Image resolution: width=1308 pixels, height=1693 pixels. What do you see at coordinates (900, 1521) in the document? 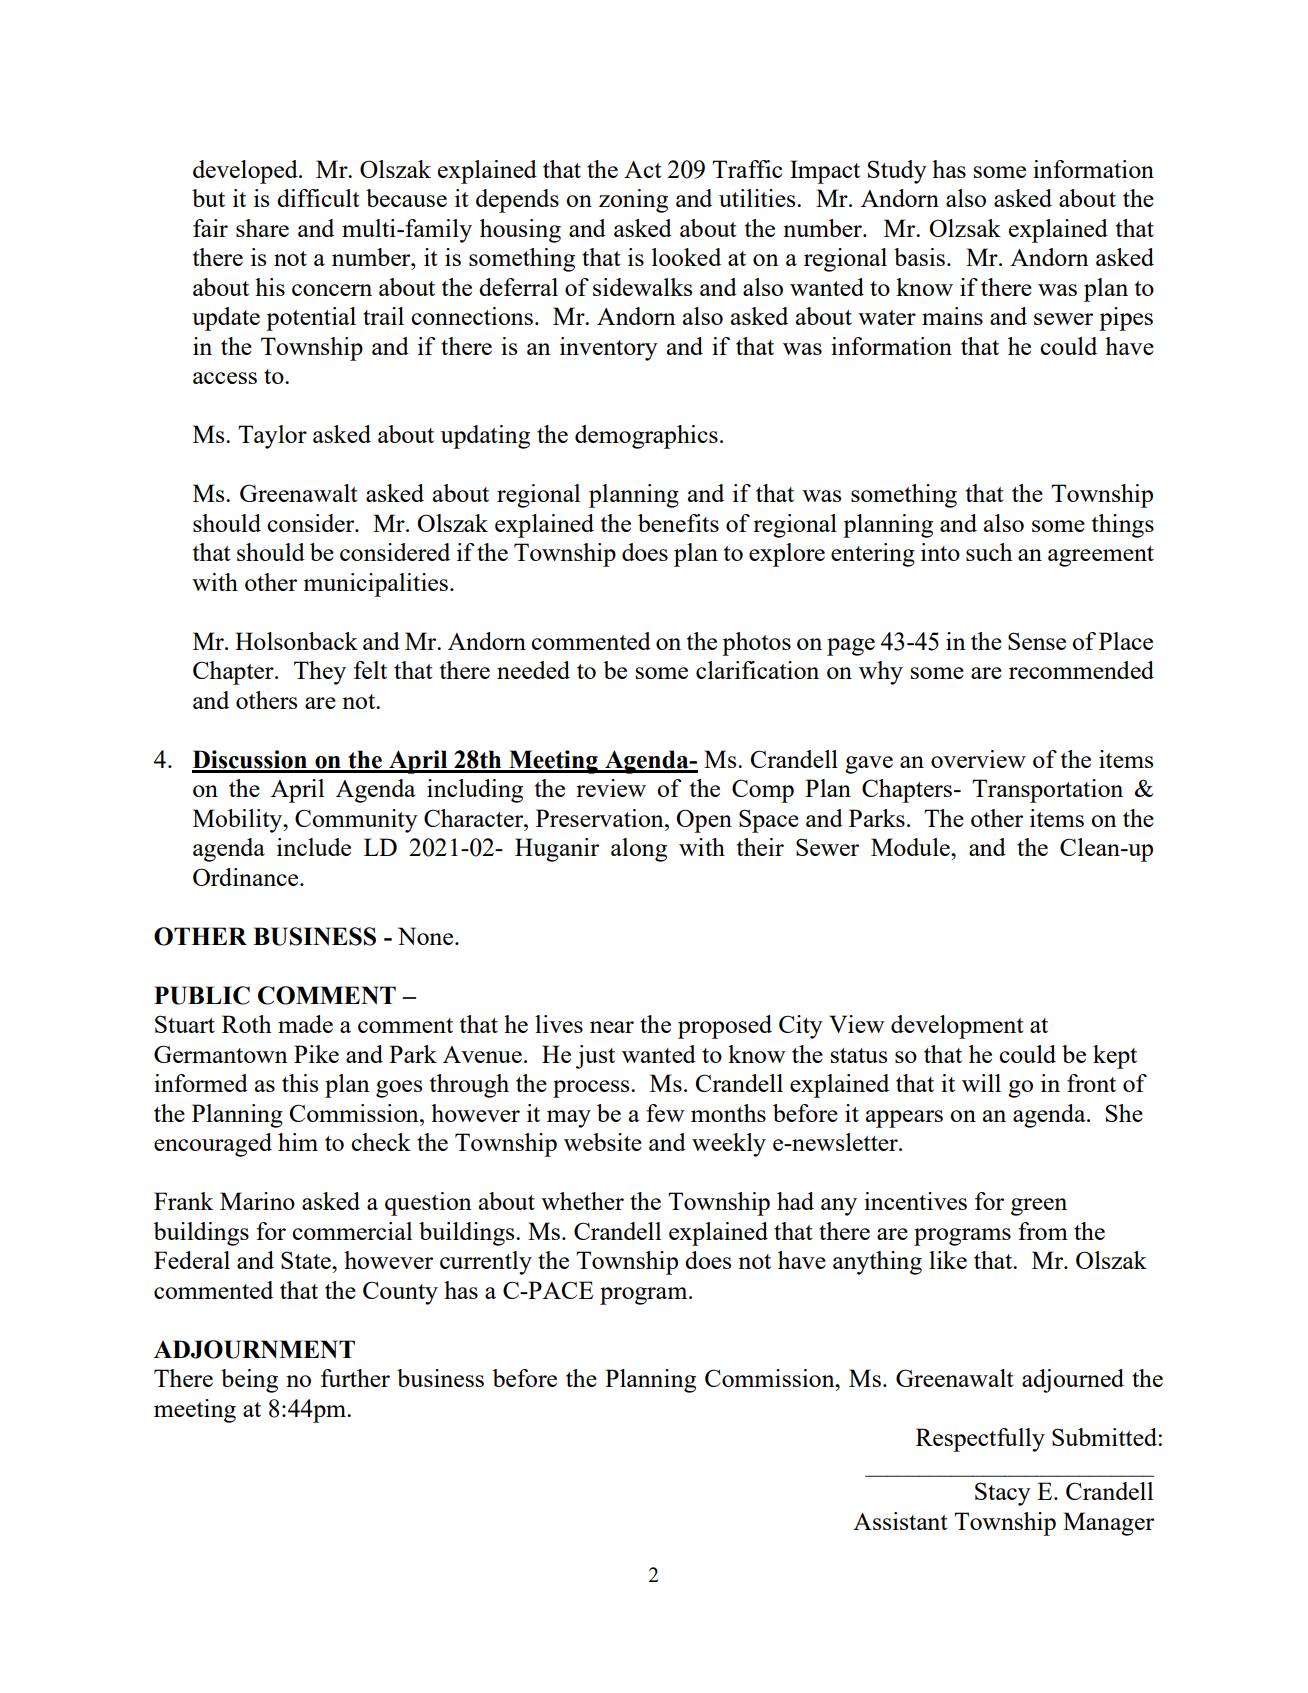
I see `Assistant` at bounding box center [900, 1521].
